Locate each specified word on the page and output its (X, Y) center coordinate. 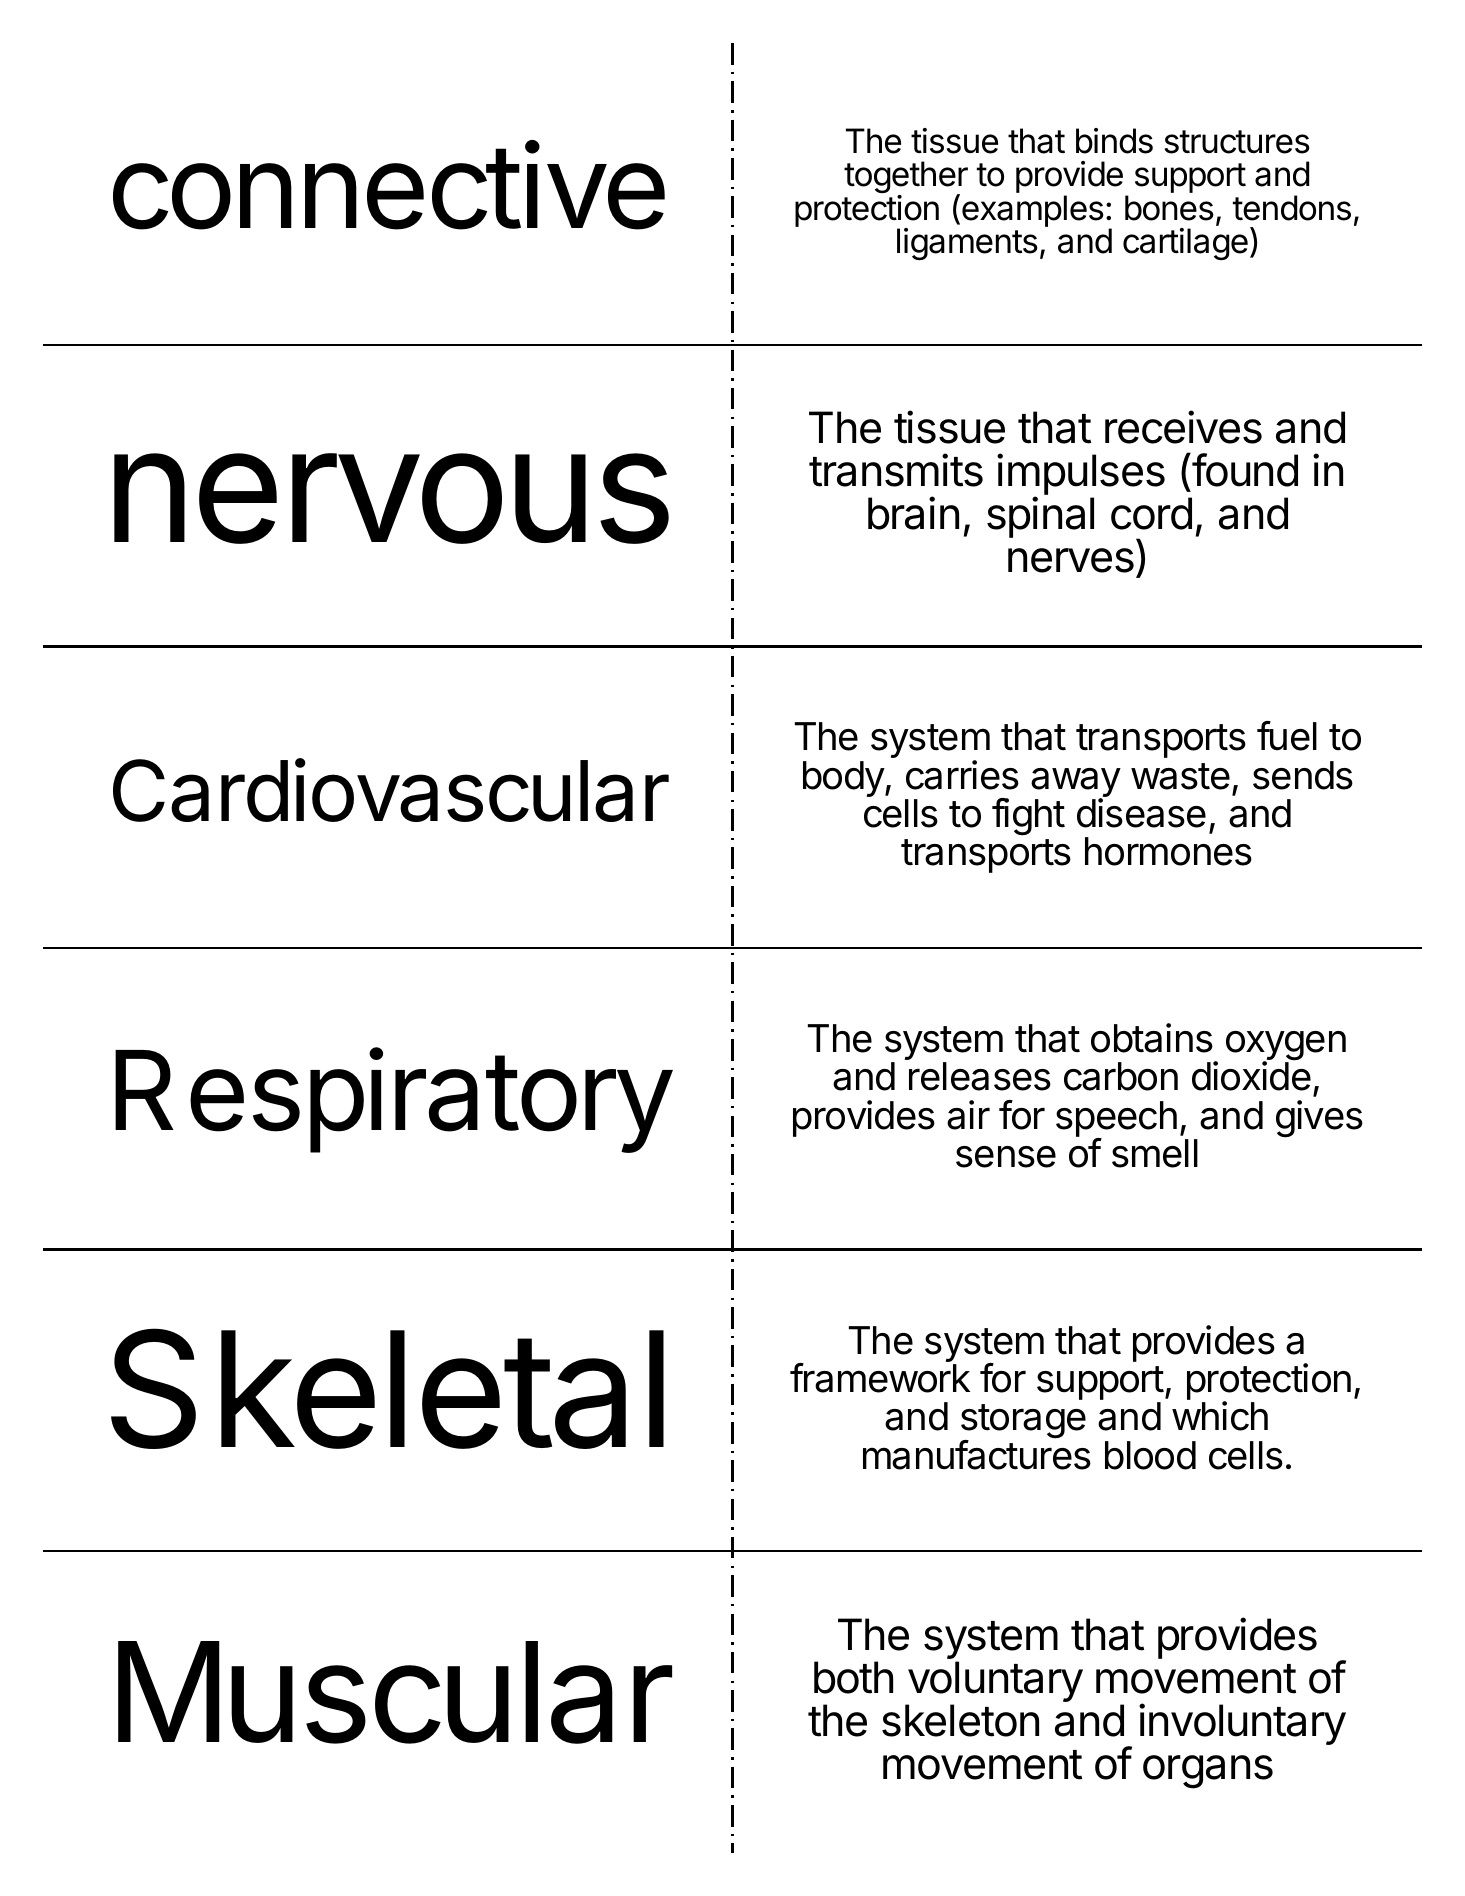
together (906, 179)
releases (980, 1076)
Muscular (395, 1692)
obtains (1152, 1038)
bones (1169, 208)
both (853, 1677)
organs (1208, 1772)
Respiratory (392, 1101)
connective (389, 185)
